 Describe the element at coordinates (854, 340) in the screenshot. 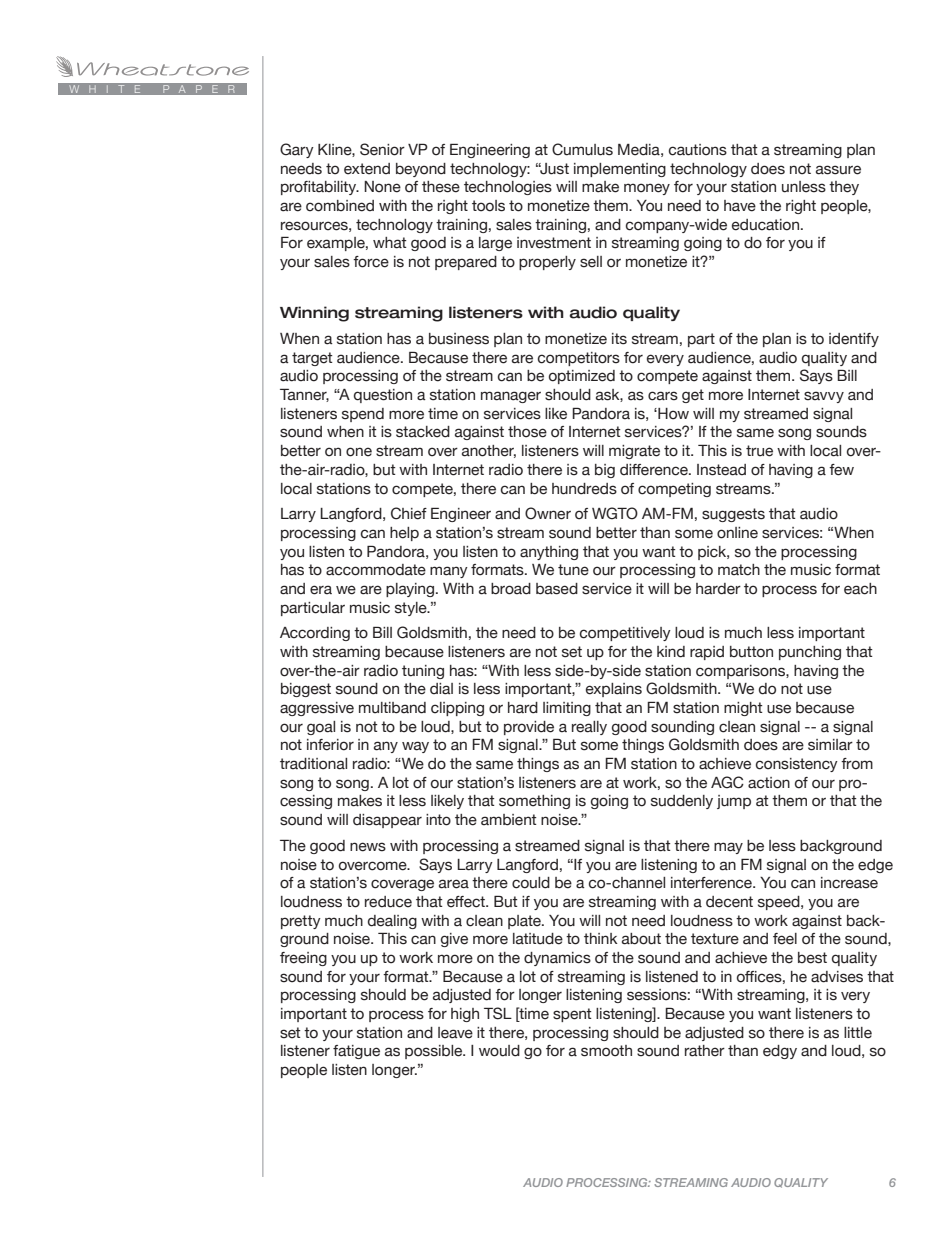

I see `identify` at that location.
